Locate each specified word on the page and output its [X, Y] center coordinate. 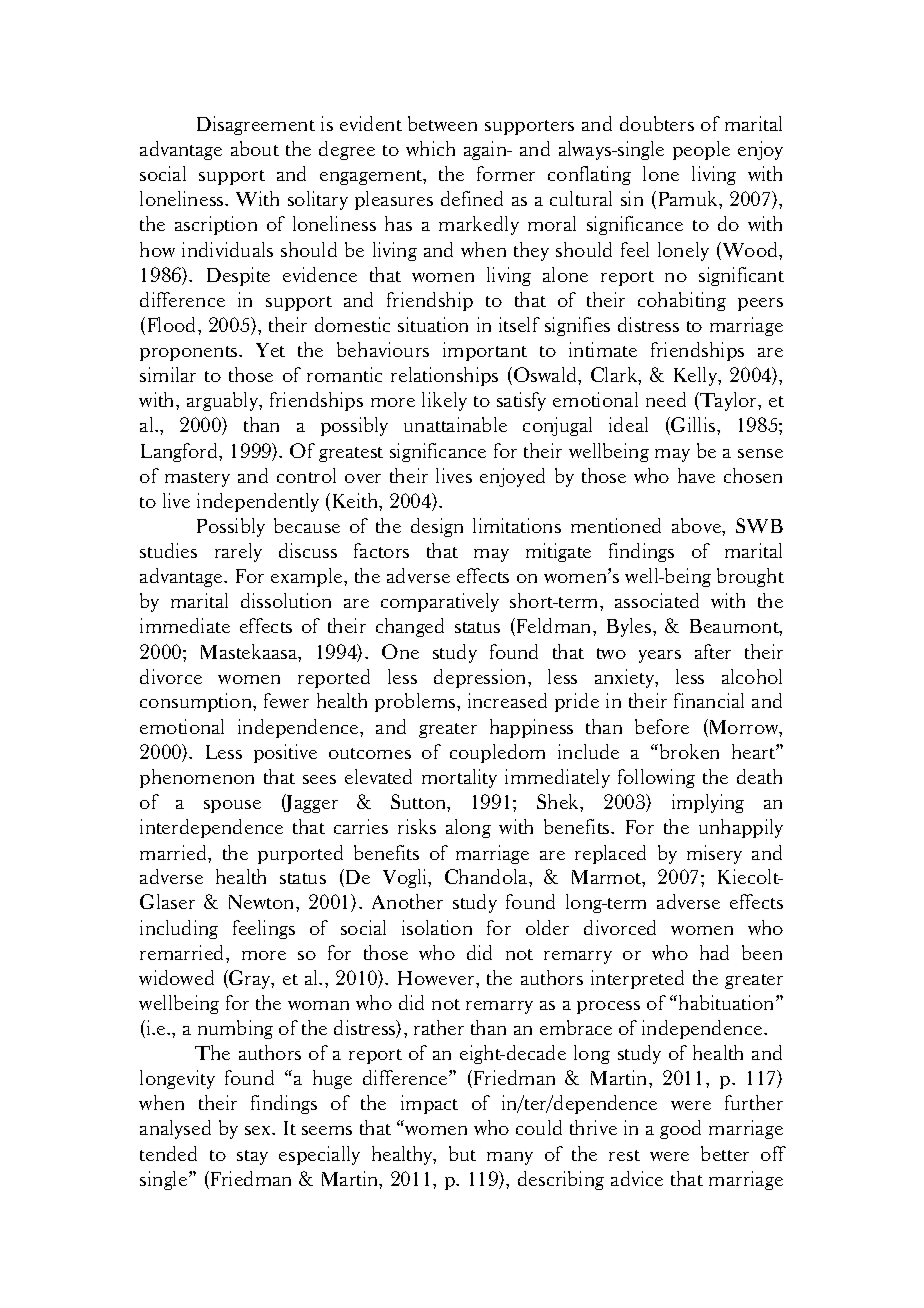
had [714, 952]
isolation [437, 927]
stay [252, 1157]
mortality [459, 778]
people [701, 150]
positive [285, 753]
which [430, 148]
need [666, 399]
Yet [270, 350]
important [485, 351]
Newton [263, 902]
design [437, 527]
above [697, 525]
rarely [238, 552]
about [255, 148]
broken [688, 751]
